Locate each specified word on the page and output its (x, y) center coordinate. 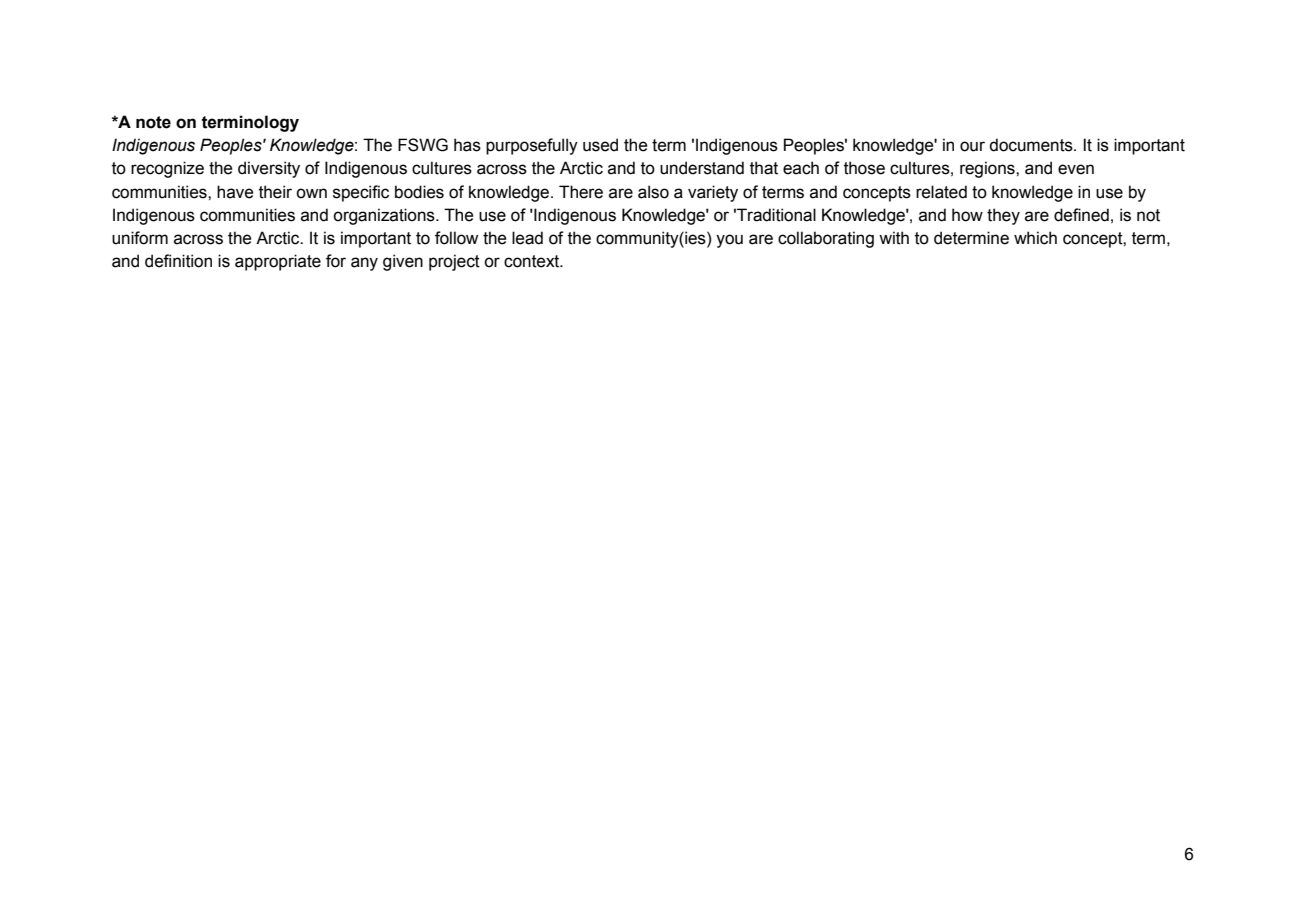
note (153, 122)
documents (1032, 145)
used (600, 145)
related (941, 192)
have (235, 192)
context (533, 261)
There (581, 192)
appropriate (278, 262)
